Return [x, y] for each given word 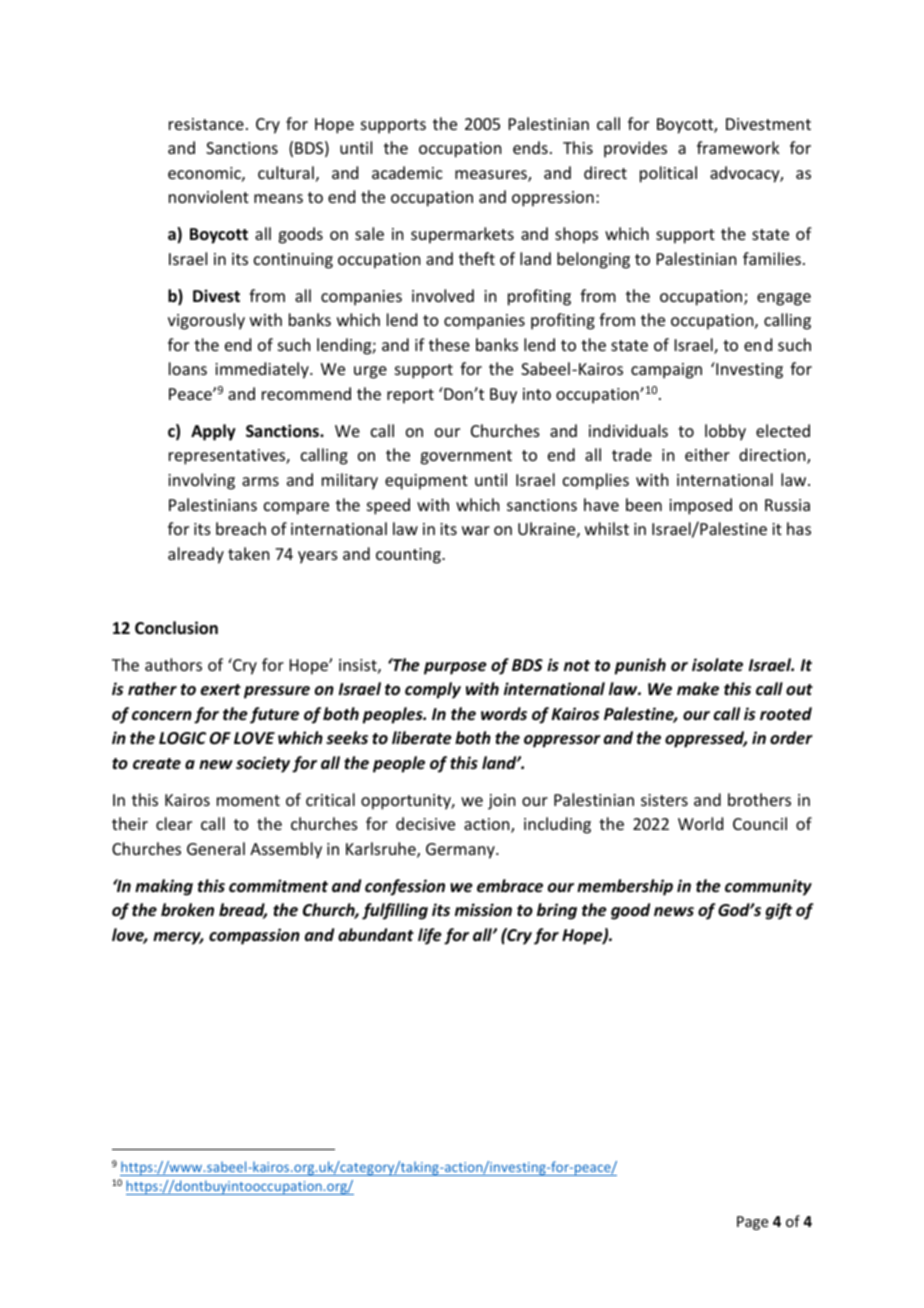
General [216, 848]
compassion [254, 936]
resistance [206, 124]
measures [492, 176]
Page [752, 1223]
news [674, 912]
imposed [700, 506]
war [476, 530]
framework [738, 147]
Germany [461, 851]
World [700, 823]
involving [201, 481]
